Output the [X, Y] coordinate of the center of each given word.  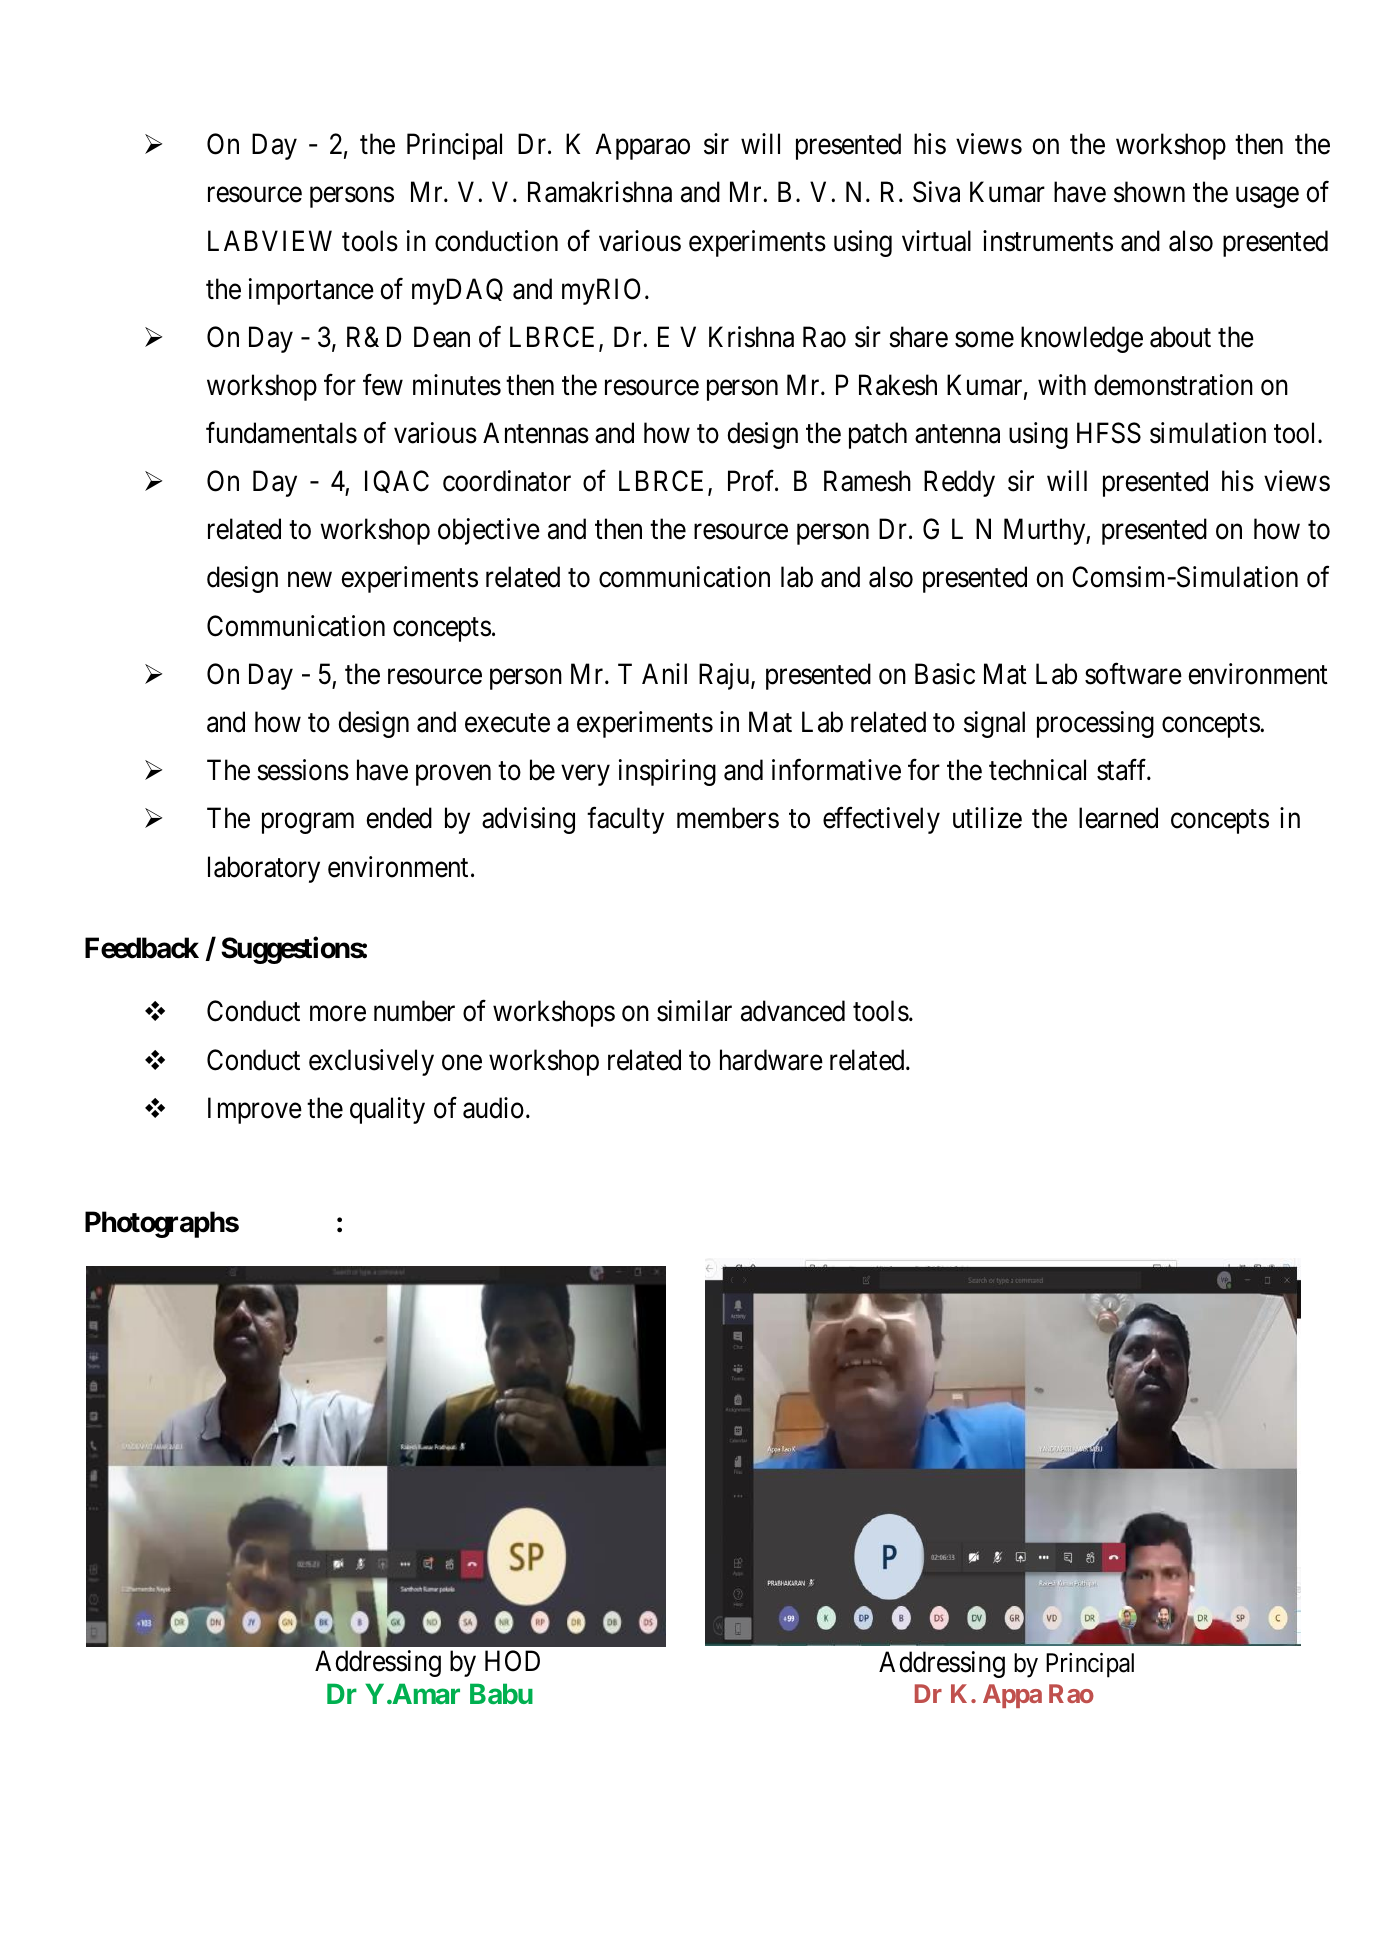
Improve [255, 1111]
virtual [936, 241]
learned [1118, 818]
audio [493, 1108]
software [1133, 674]
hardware [771, 1060]
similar [694, 1011]
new [310, 580]
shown [1149, 192]
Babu [501, 1693]
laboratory [264, 869]
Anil [664, 673]
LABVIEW [270, 240]
